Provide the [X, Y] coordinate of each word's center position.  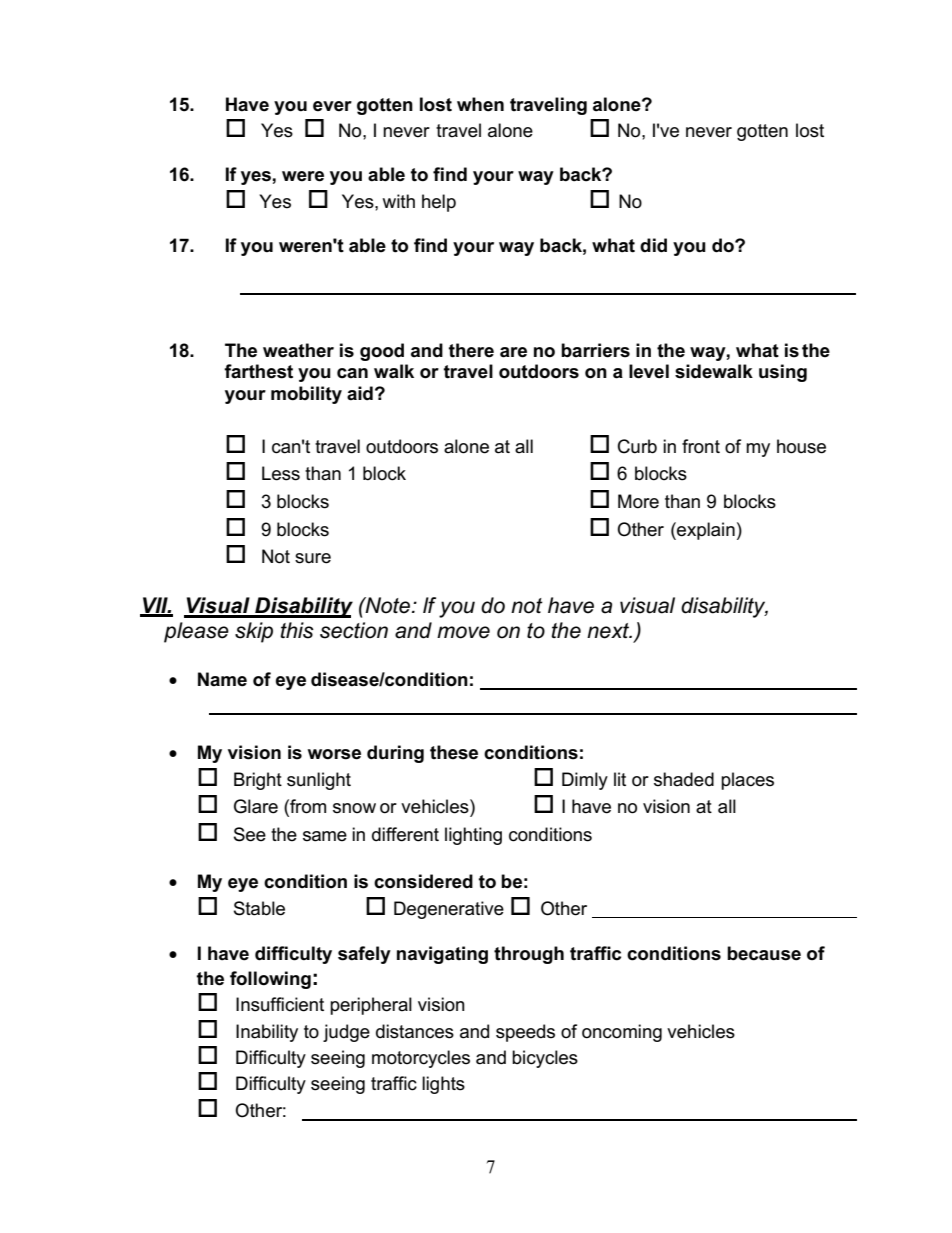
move [463, 632]
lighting [473, 836]
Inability [267, 1033]
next [609, 631]
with [398, 201]
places [747, 781]
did [653, 245]
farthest [258, 371]
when [480, 104]
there [471, 350]
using [783, 373]
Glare [256, 806]
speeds [525, 1033]
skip [254, 632]
